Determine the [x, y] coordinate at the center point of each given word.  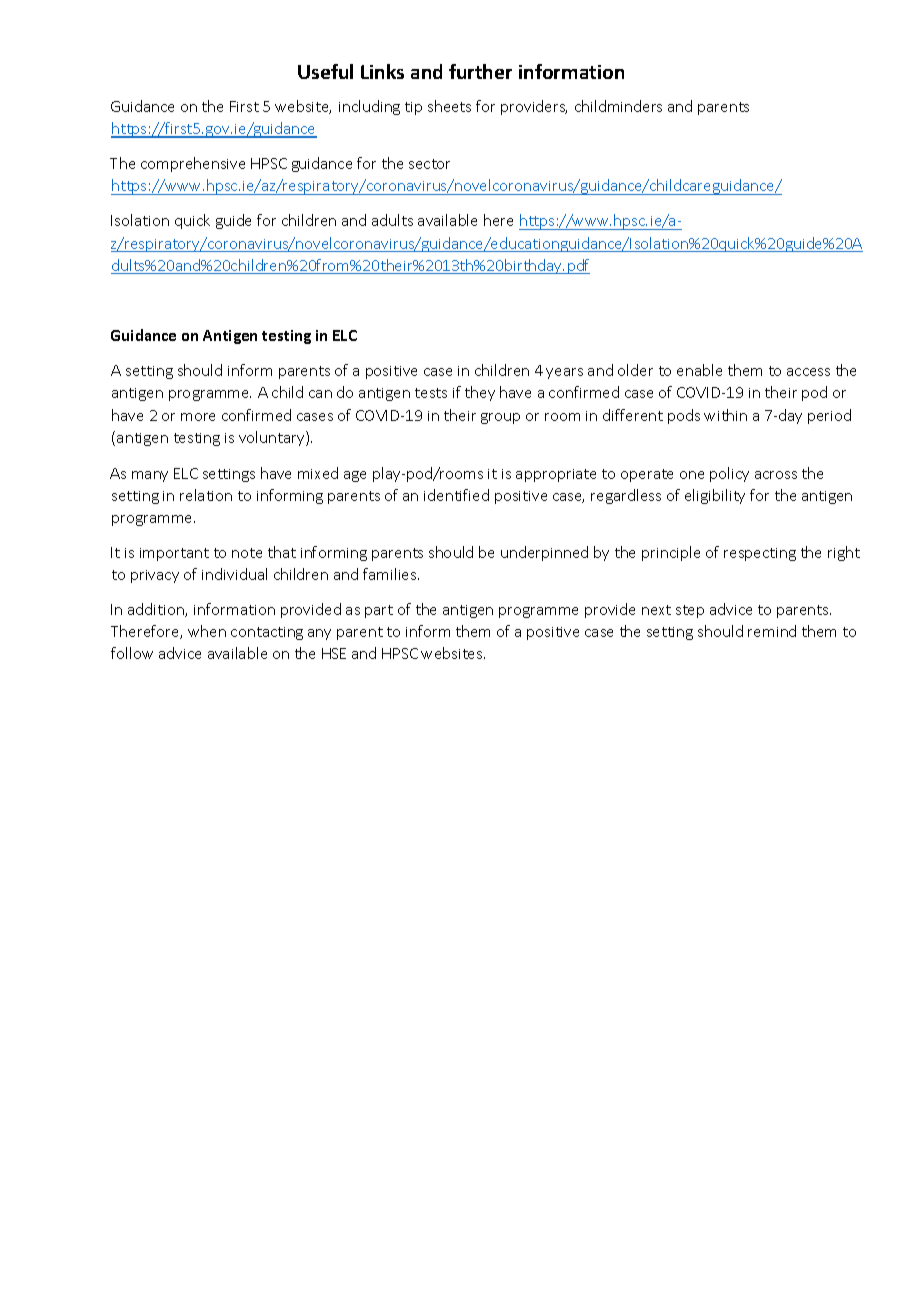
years [564, 373]
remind [772, 631]
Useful [325, 71]
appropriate [556, 475]
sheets [449, 106]
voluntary [273, 438]
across [776, 475]
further [480, 71]
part [379, 611]
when [207, 631]
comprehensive [193, 164]
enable [699, 370]
